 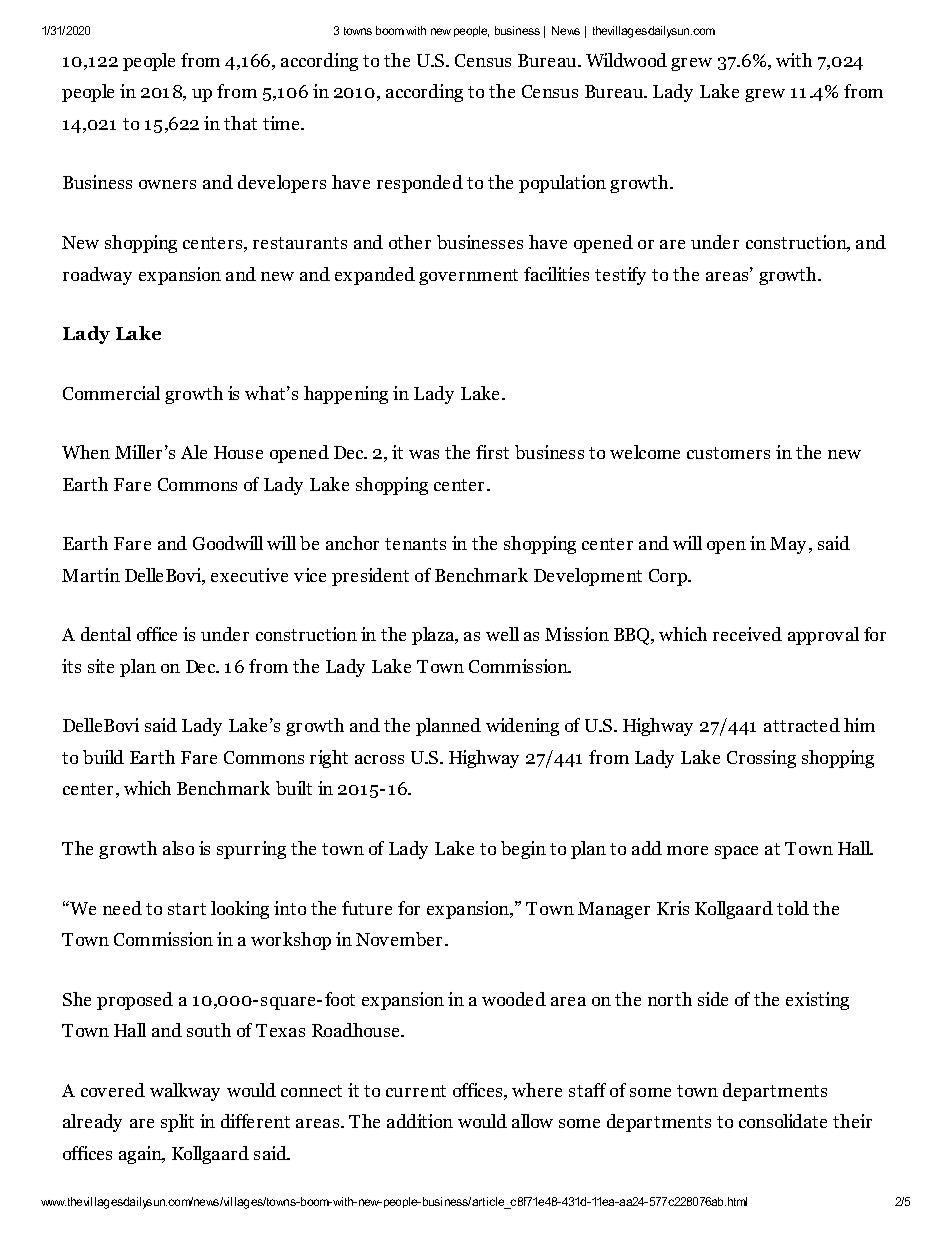 What do you see at coordinates (178, 848) in the document?
I see `also` at bounding box center [178, 848].
